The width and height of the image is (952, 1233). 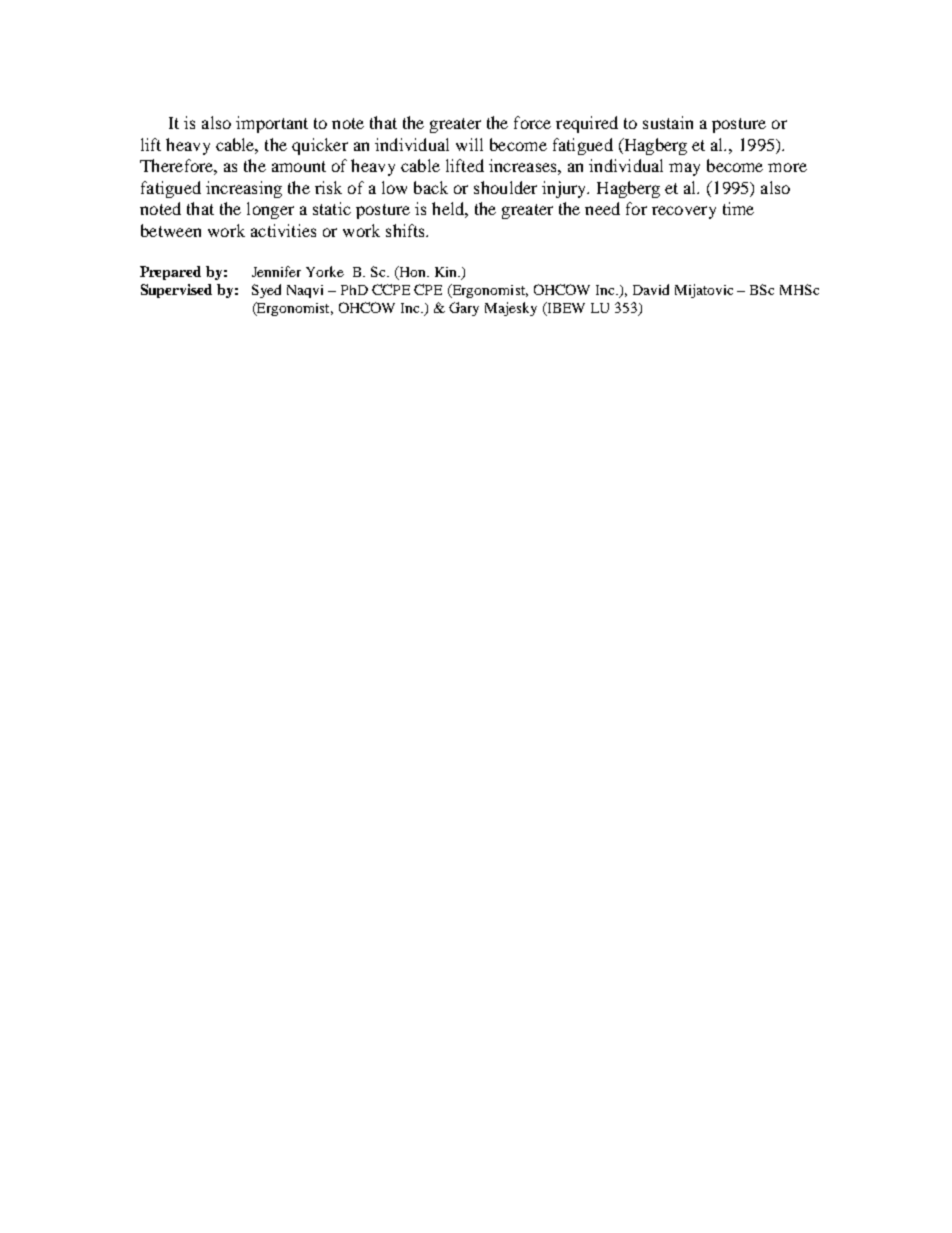 What do you see at coordinates (684, 212) in the image?
I see `recovery` at bounding box center [684, 212].
